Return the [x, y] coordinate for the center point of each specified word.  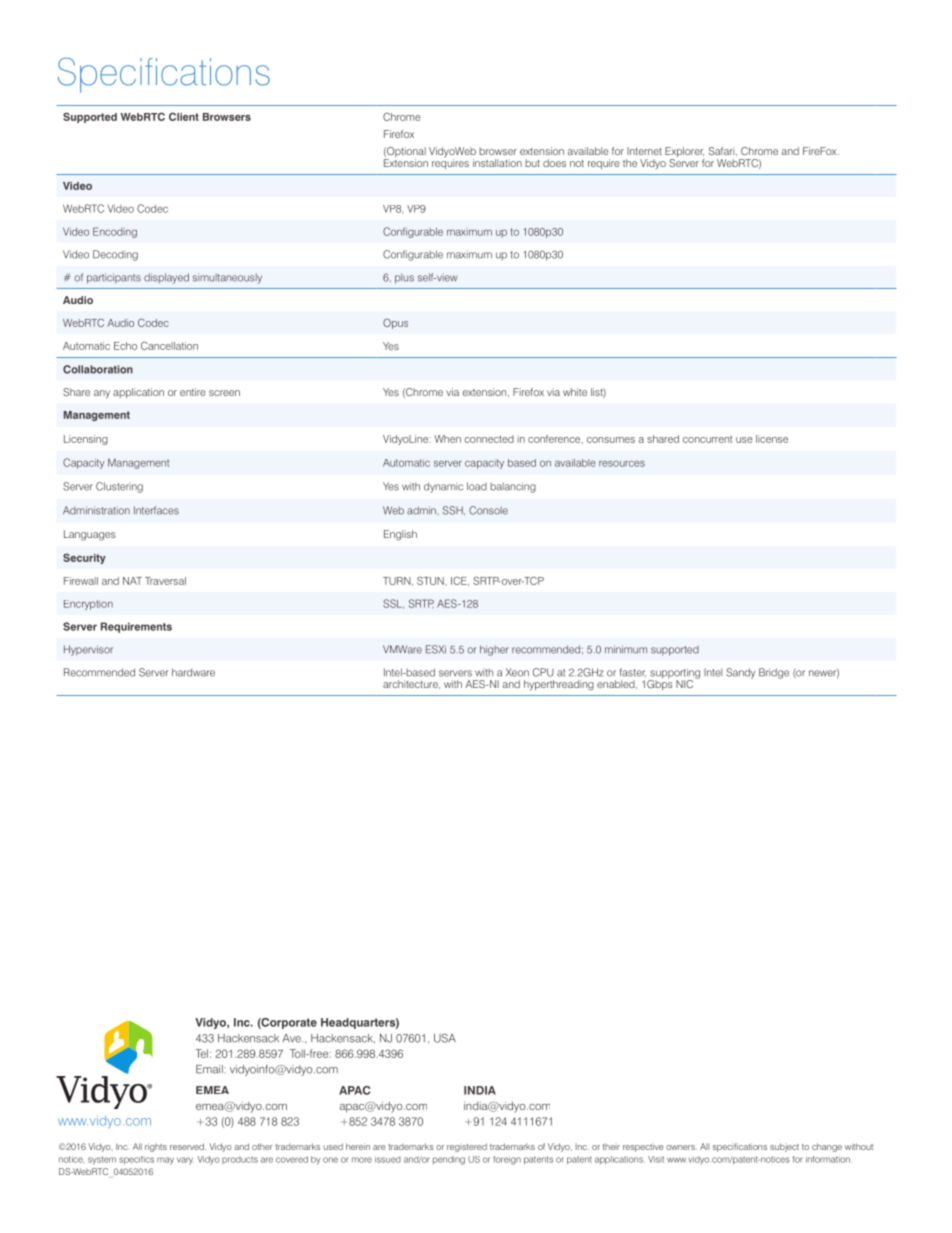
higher [494, 650]
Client [184, 116]
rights [156, 1147]
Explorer [685, 153]
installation [497, 163]
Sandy [740, 673]
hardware [193, 672]
